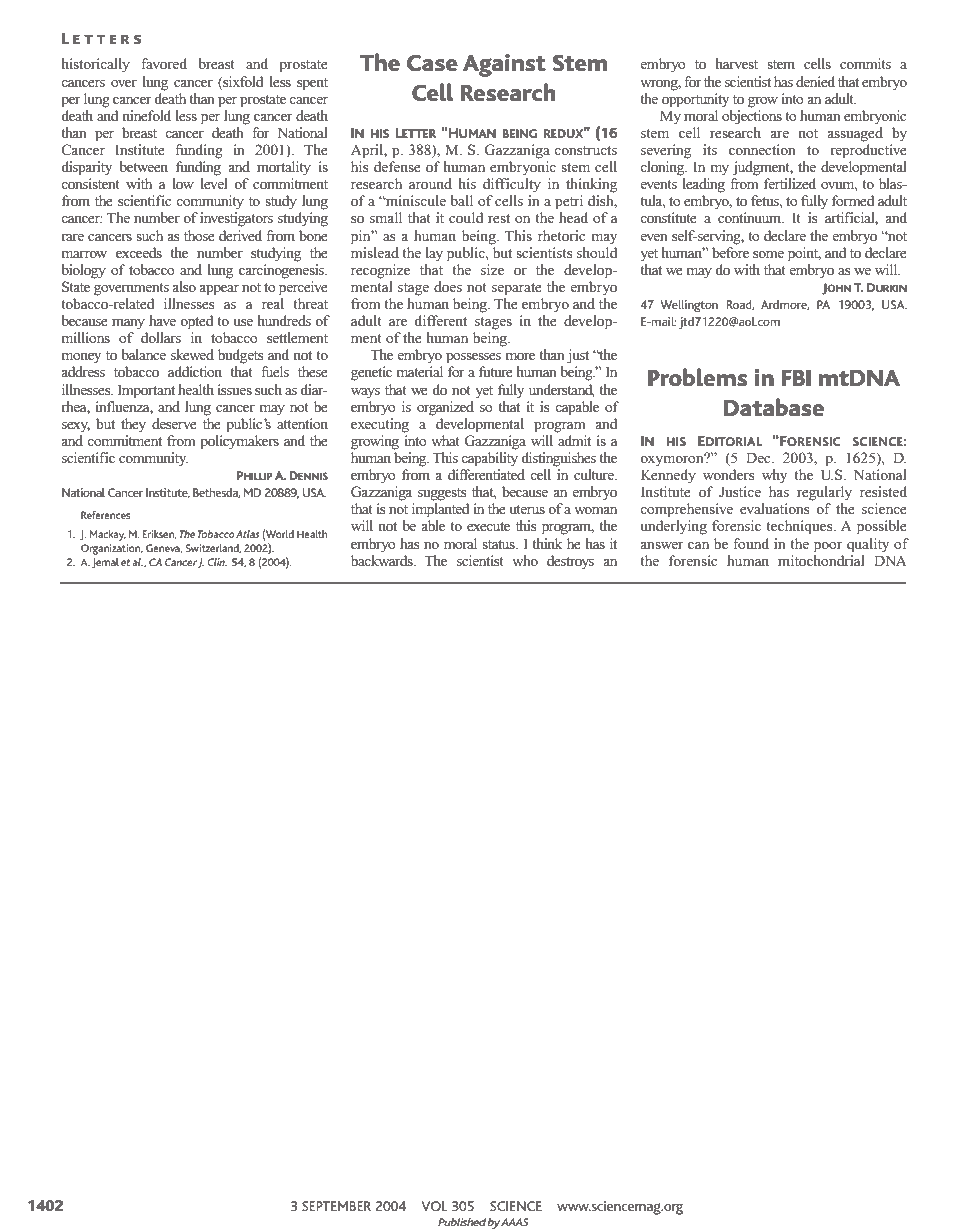 This page has height=1232, width=968. I want to click on VOL, so click(434, 1206).
